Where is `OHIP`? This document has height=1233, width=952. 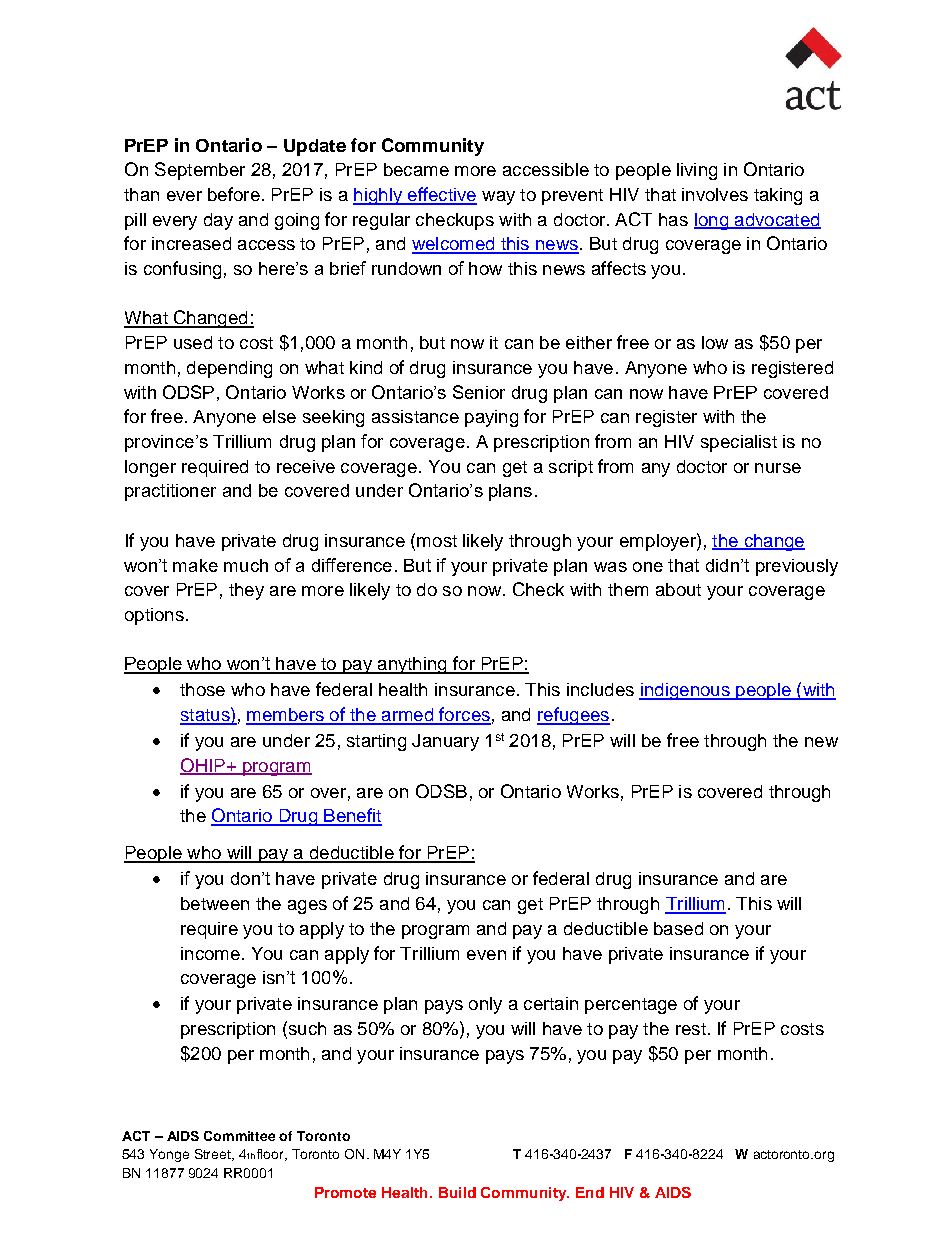
OHIP is located at coordinates (203, 766).
